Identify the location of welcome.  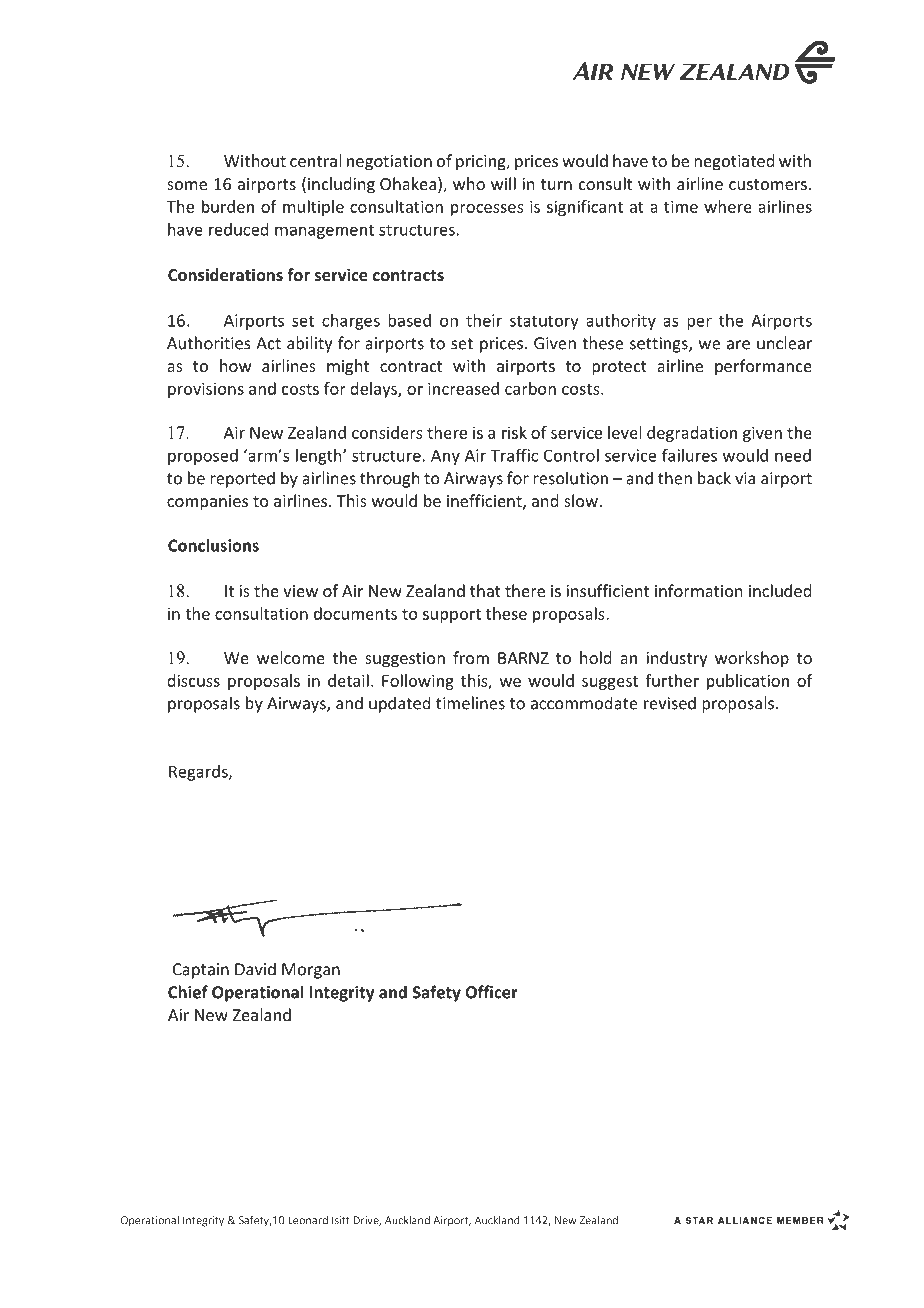
(291, 657).
